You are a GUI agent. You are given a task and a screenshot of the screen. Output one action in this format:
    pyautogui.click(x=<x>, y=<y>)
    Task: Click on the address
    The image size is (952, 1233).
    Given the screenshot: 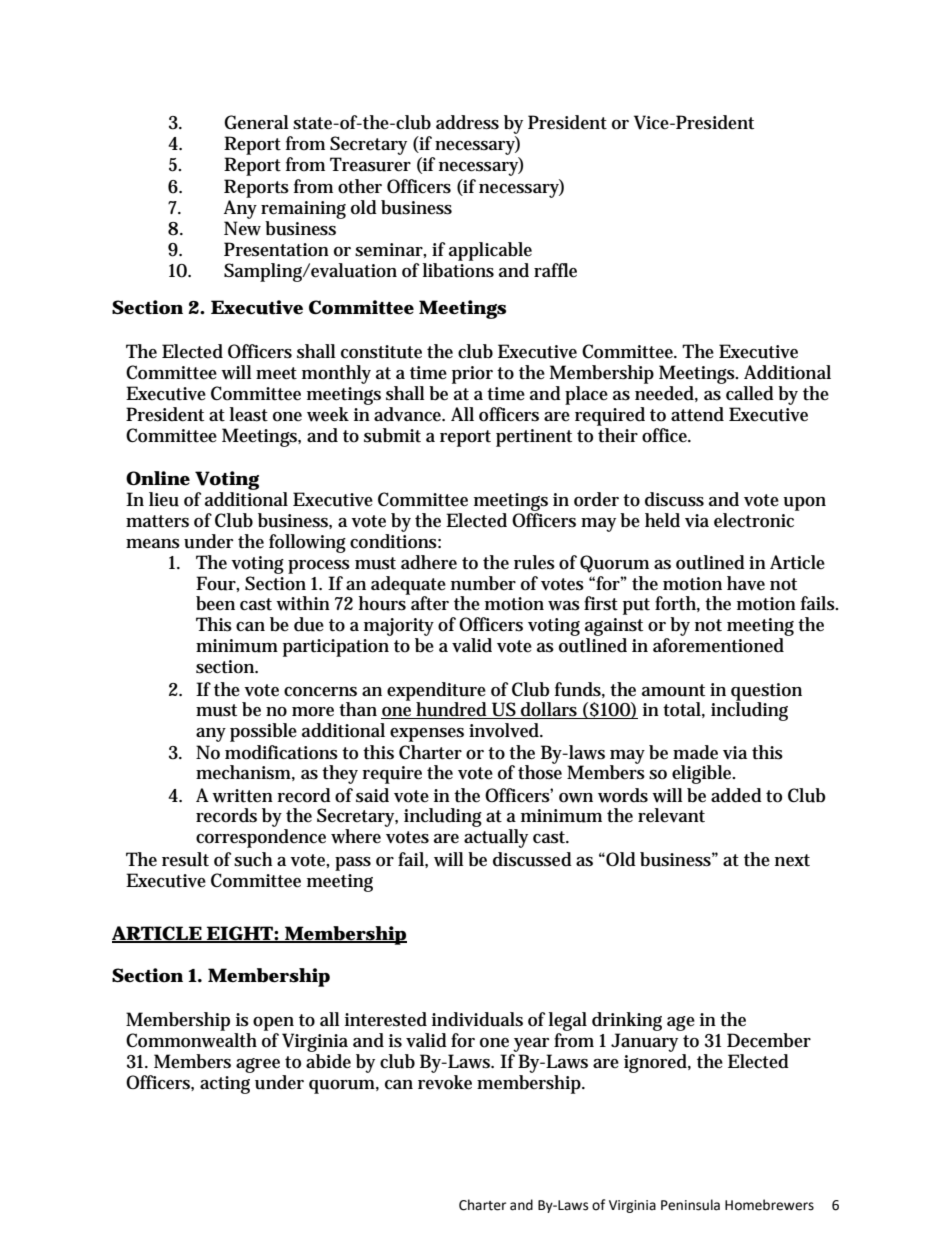 What is the action you would take?
    pyautogui.click(x=467, y=122)
